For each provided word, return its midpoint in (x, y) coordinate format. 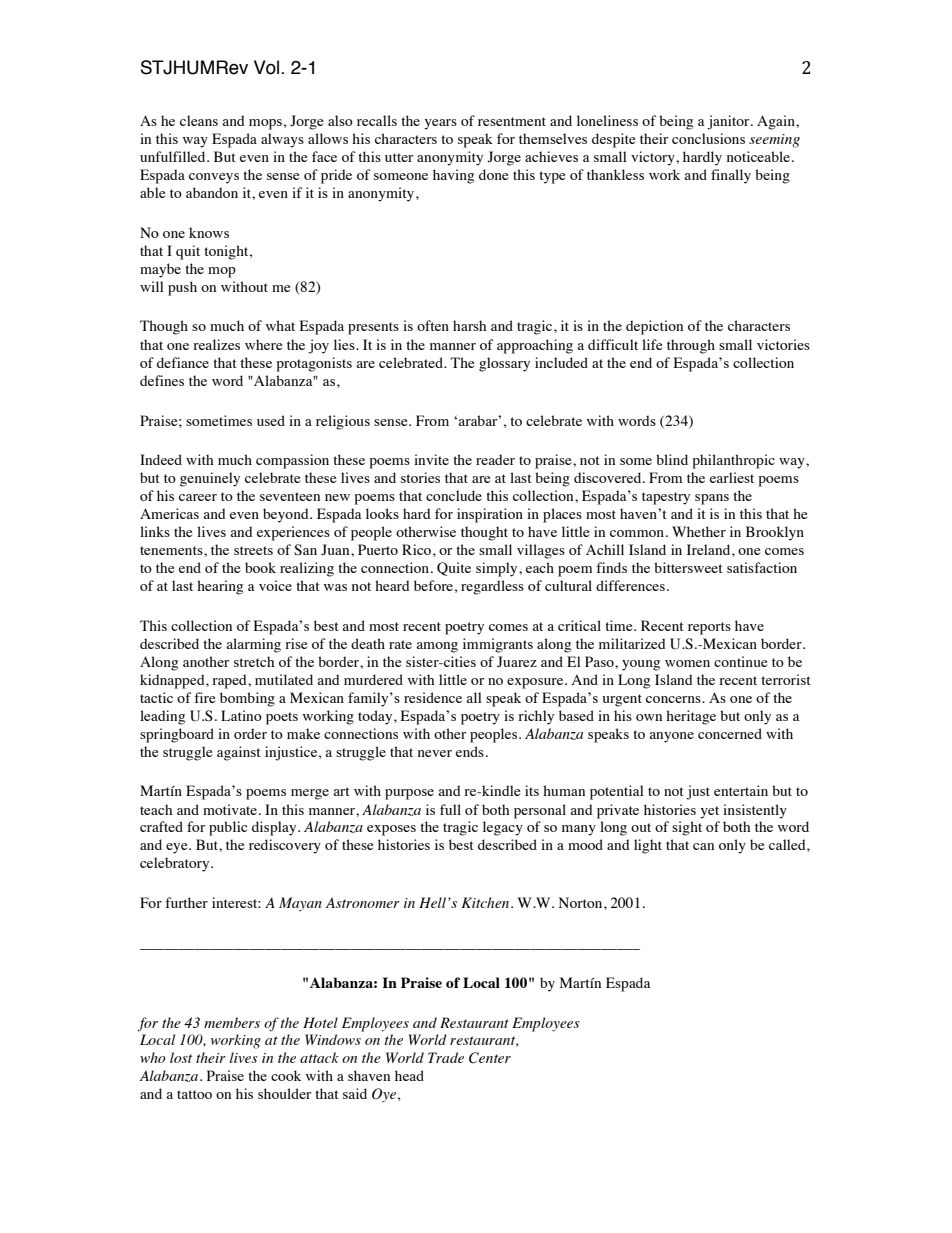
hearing (220, 587)
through (691, 346)
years (440, 124)
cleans (199, 120)
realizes (216, 344)
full (450, 809)
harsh (469, 325)
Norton (582, 902)
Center (490, 1058)
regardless (492, 587)
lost (181, 1057)
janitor (729, 122)
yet (709, 812)
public (228, 828)
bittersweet (688, 567)
